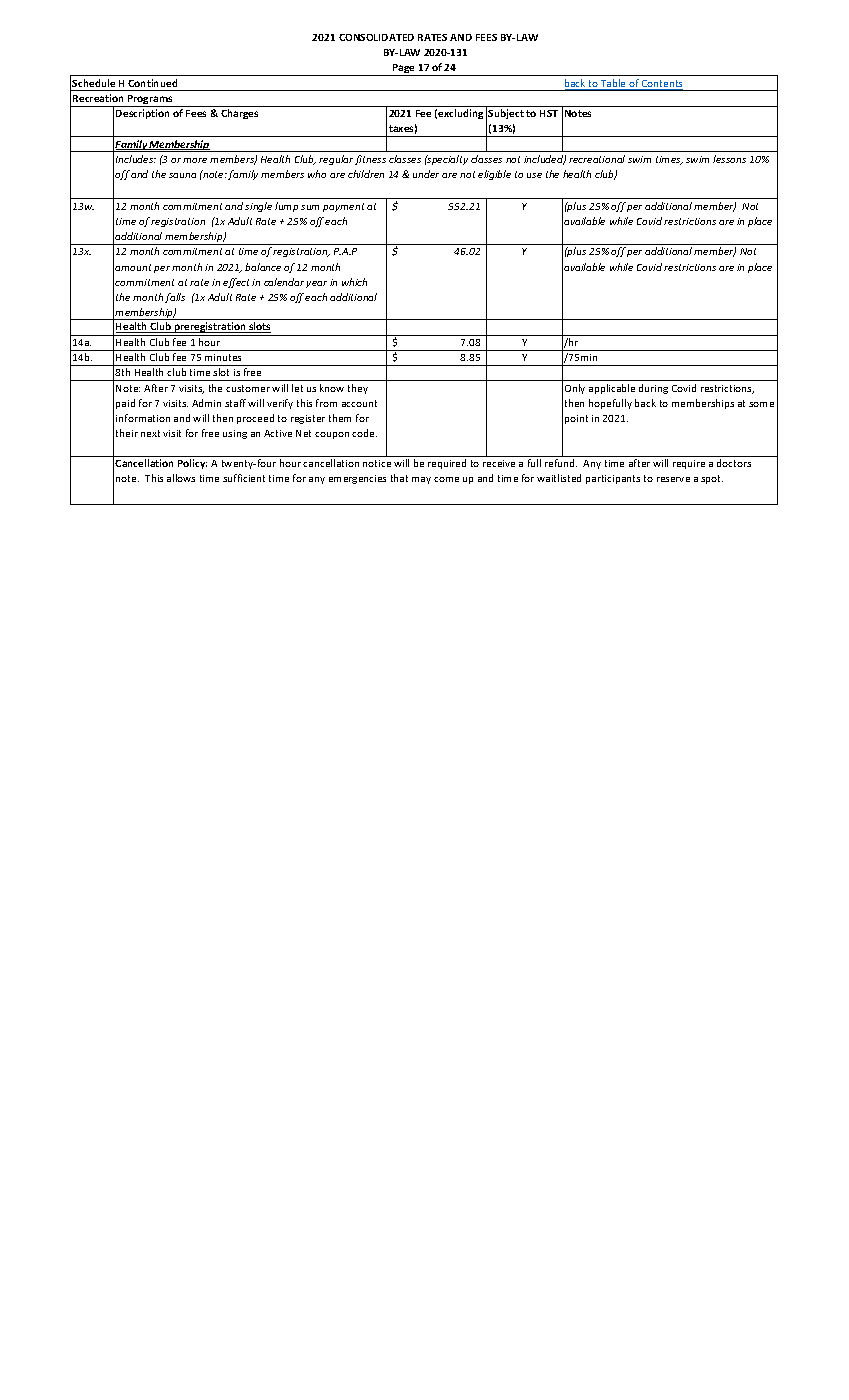 The image size is (849, 1400). I want to click on more, so click(195, 160).
